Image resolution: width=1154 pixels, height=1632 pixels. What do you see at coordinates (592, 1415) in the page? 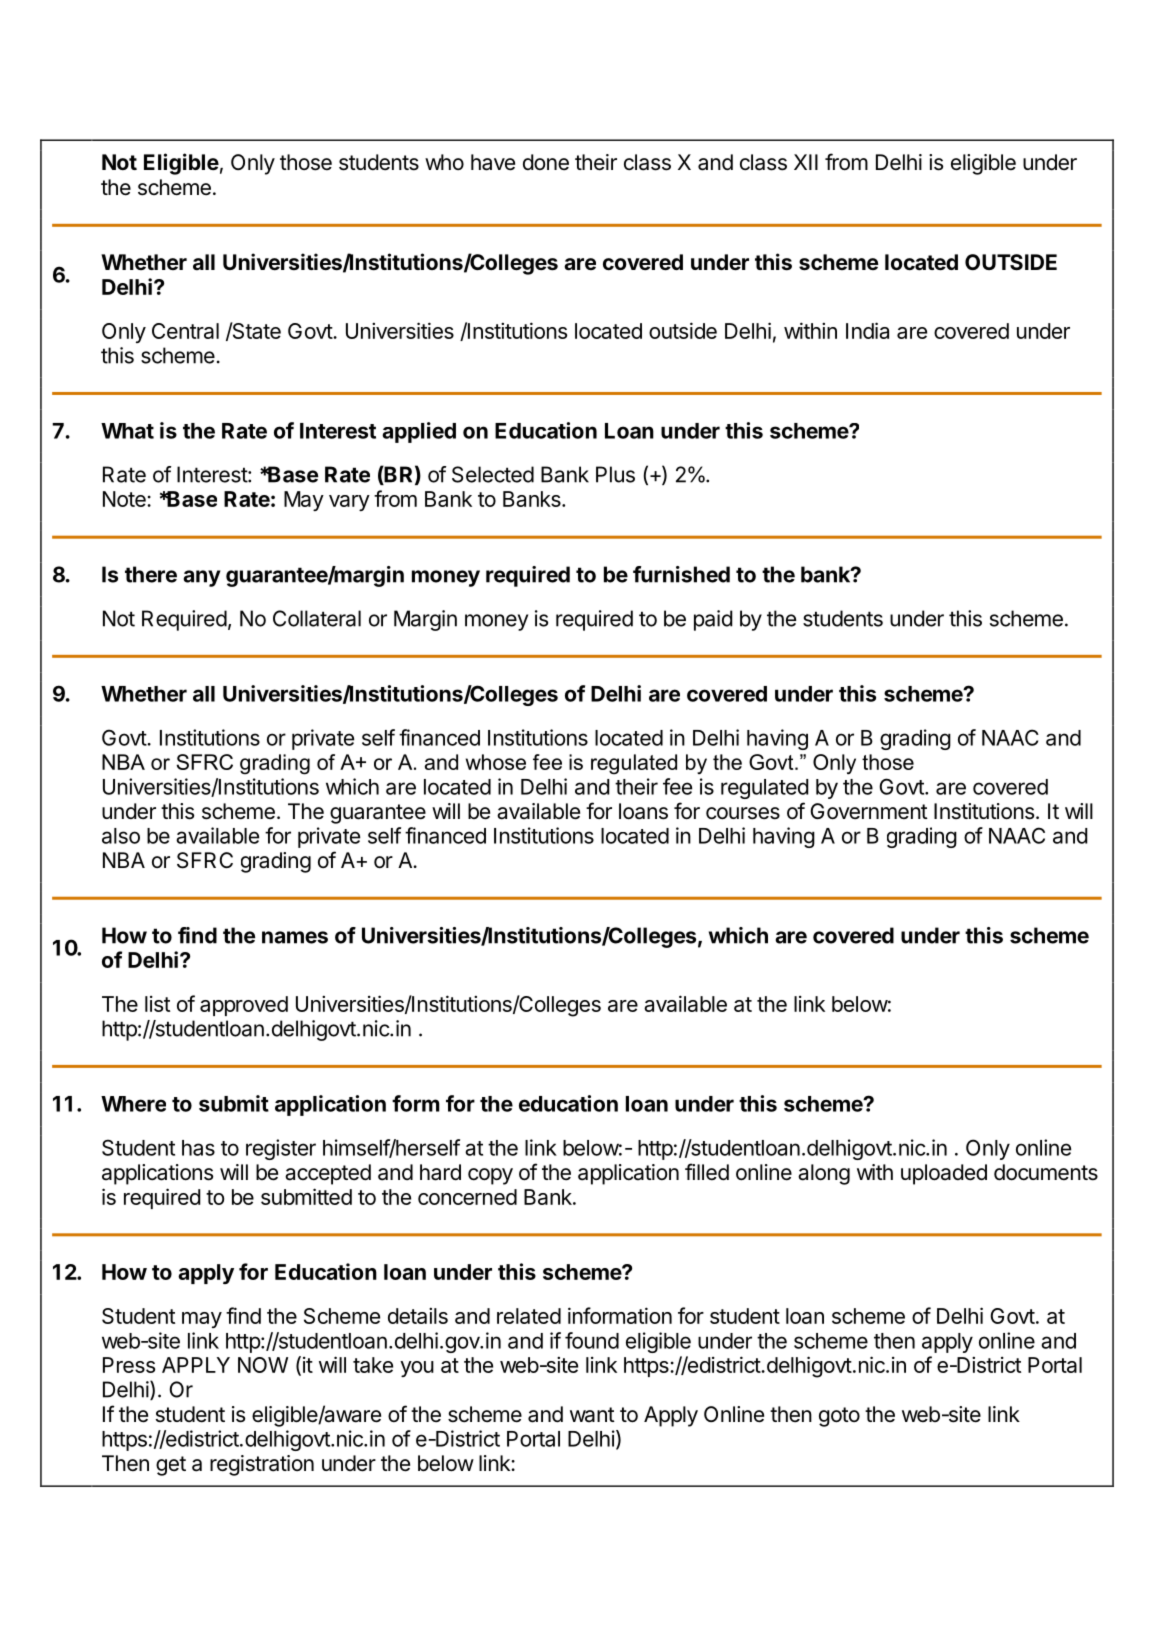
I see `want` at bounding box center [592, 1415].
